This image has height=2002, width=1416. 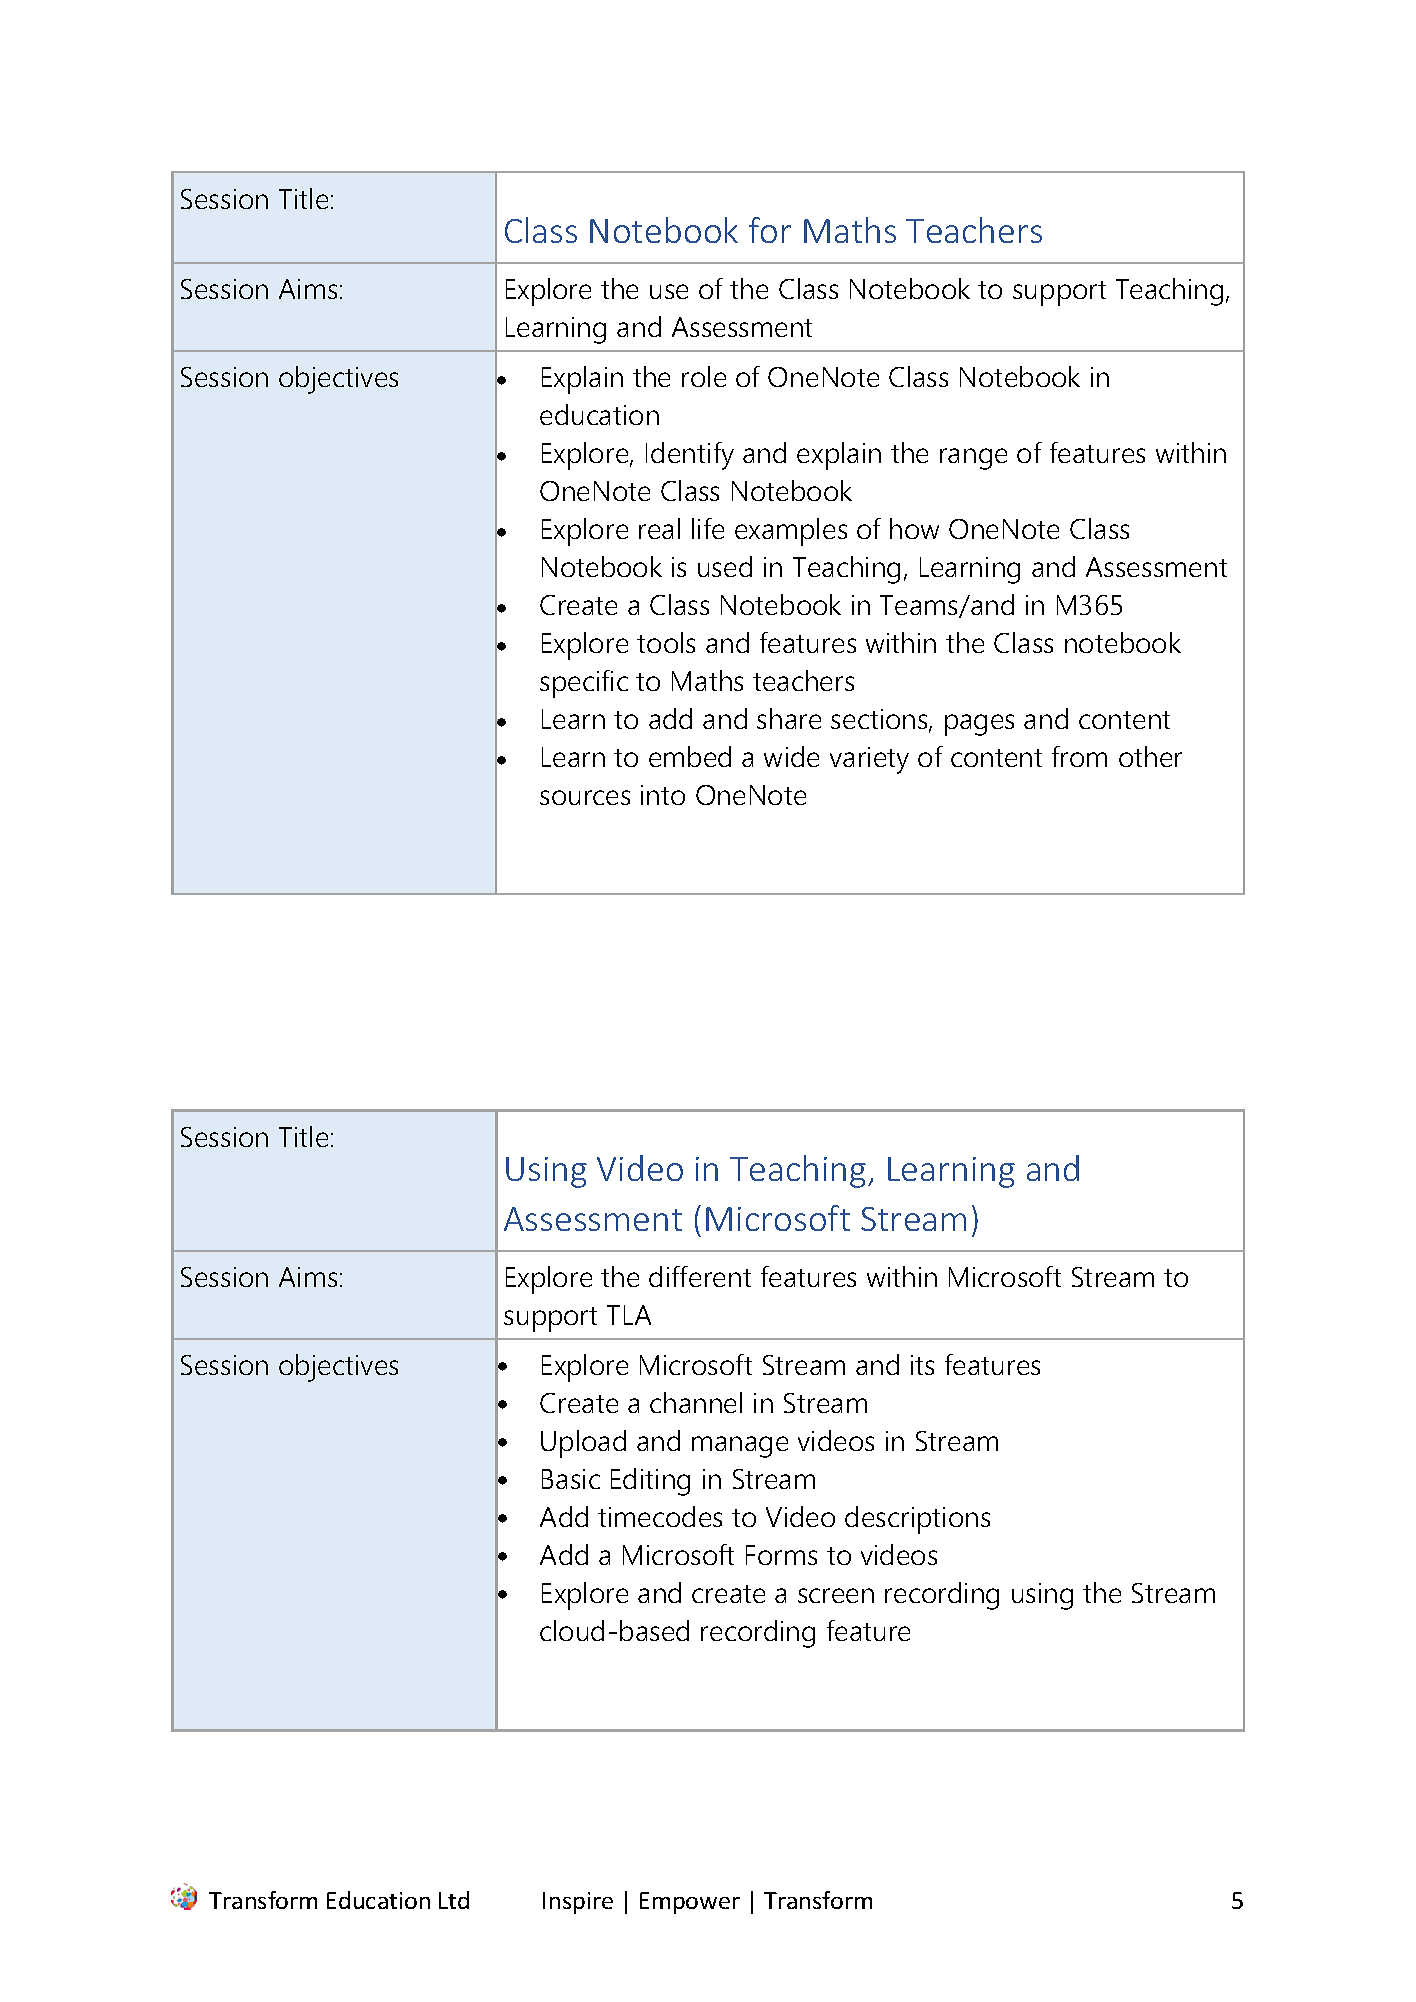 What do you see at coordinates (629, 1315) in the image?
I see `TLA` at bounding box center [629, 1315].
